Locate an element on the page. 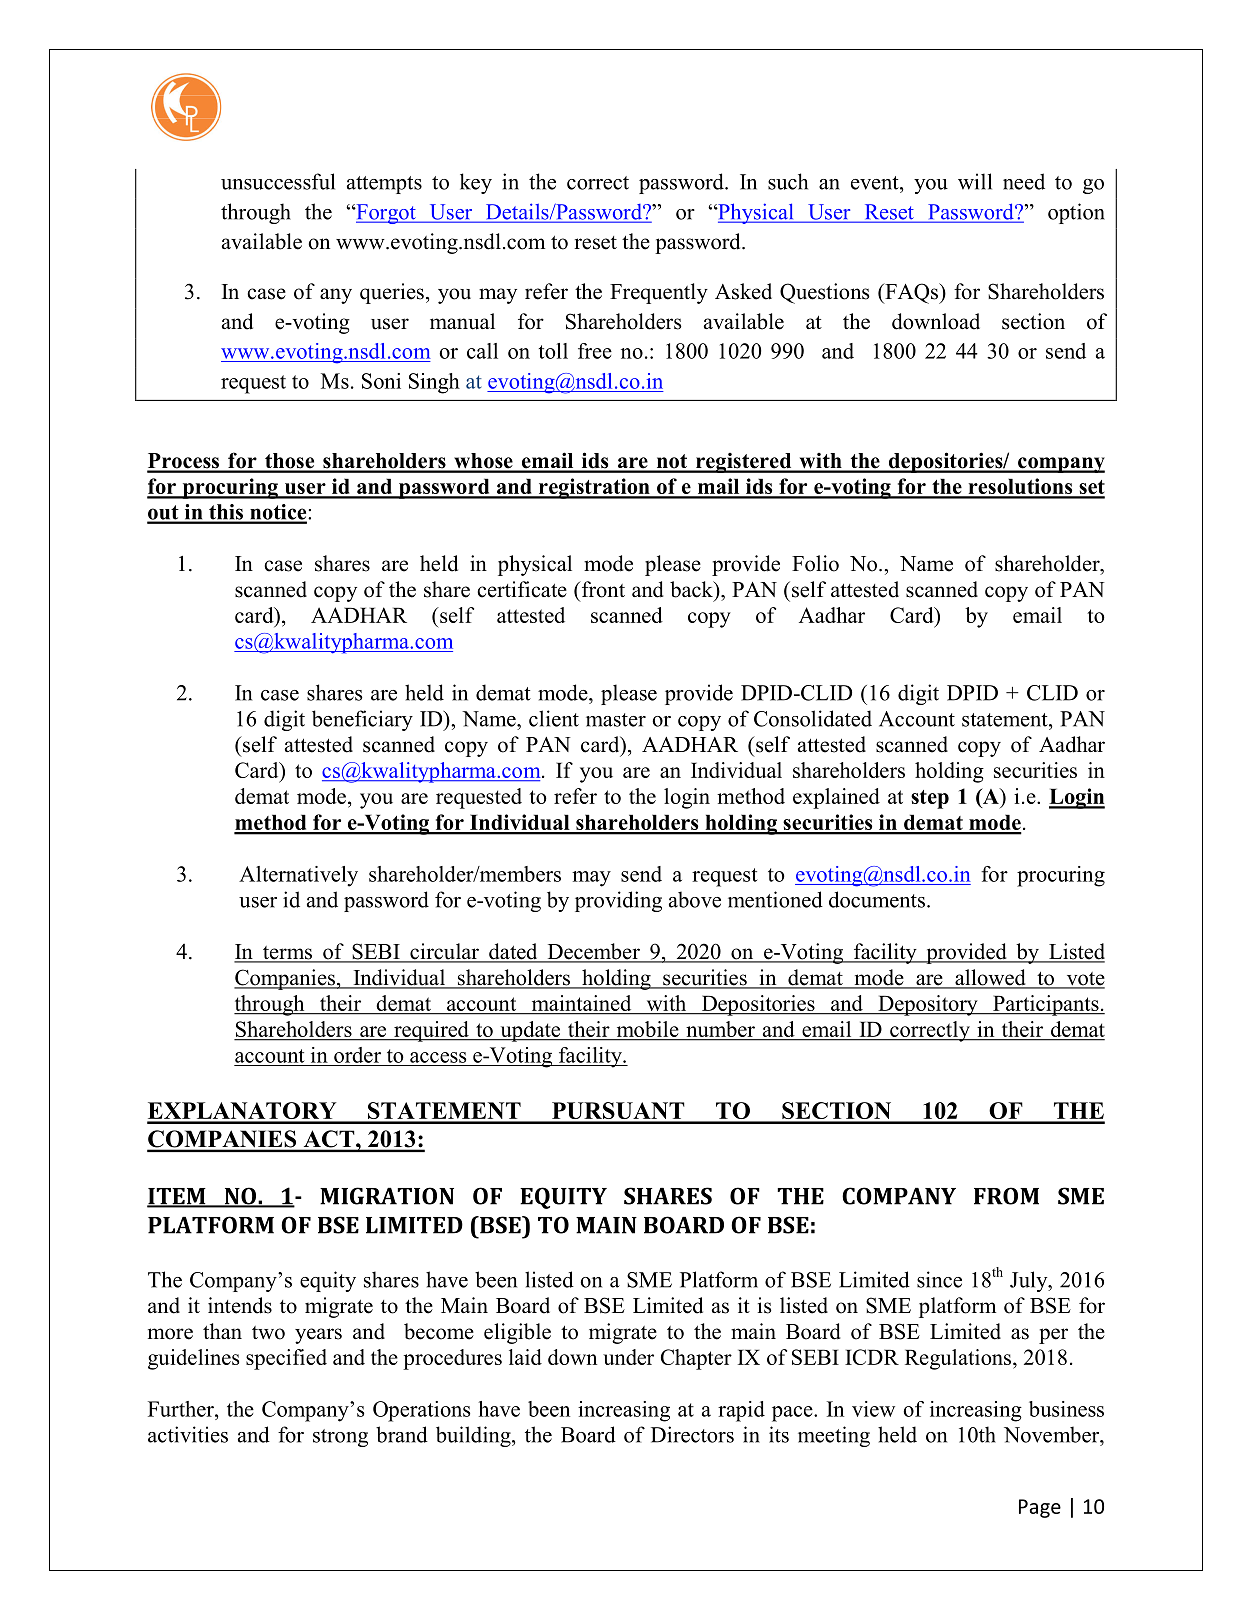  will is located at coordinates (975, 181).
